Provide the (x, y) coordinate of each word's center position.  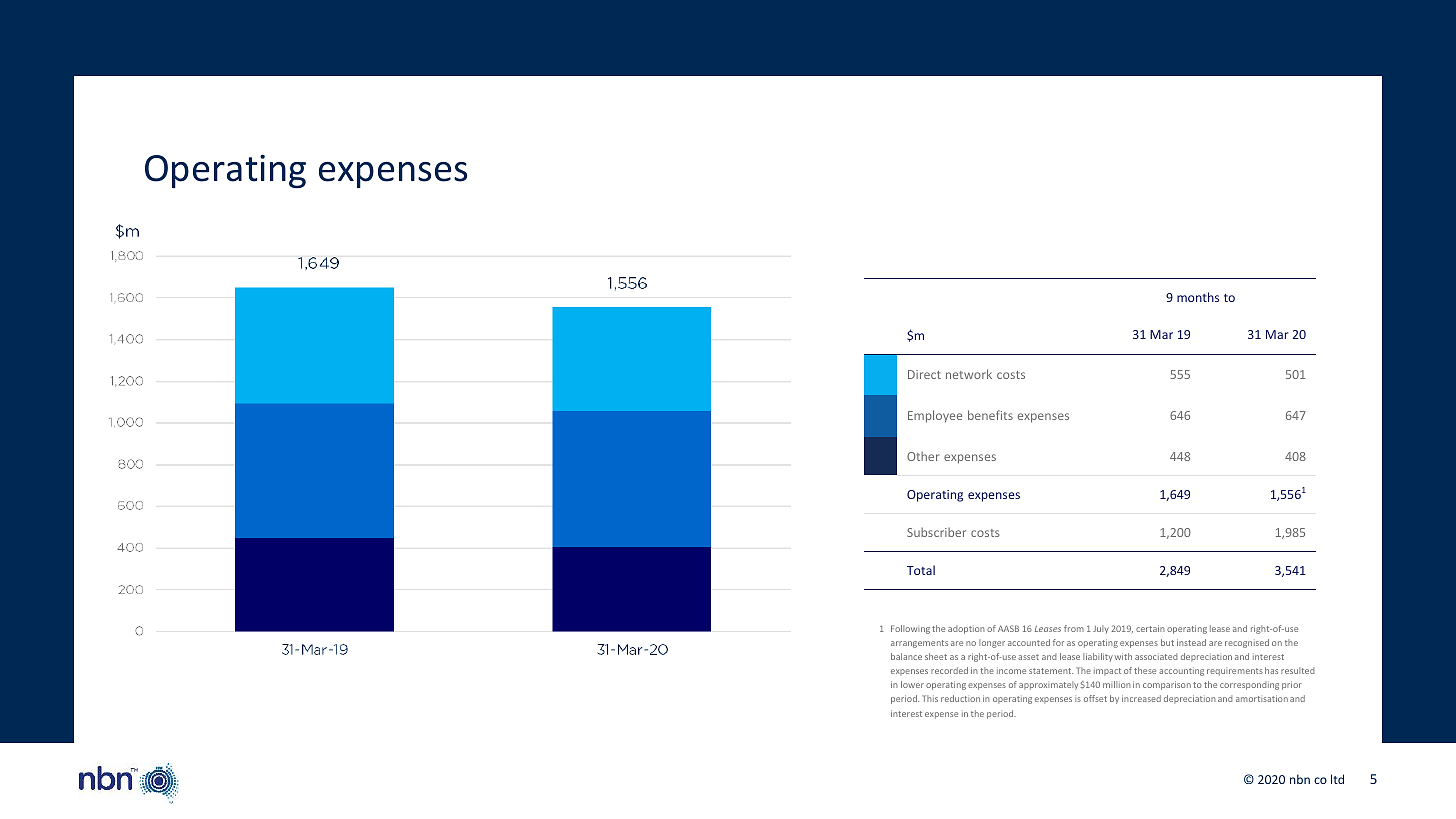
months (1198, 297)
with (1123, 656)
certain (1150, 628)
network (969, 374)
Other (923, 456)
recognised (1247, 643)
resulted (1297, 670)
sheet (936, 656)
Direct (924, 374)
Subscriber (936, 532)
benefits (990, 415)
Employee (935, 416)
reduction (960, 698)
